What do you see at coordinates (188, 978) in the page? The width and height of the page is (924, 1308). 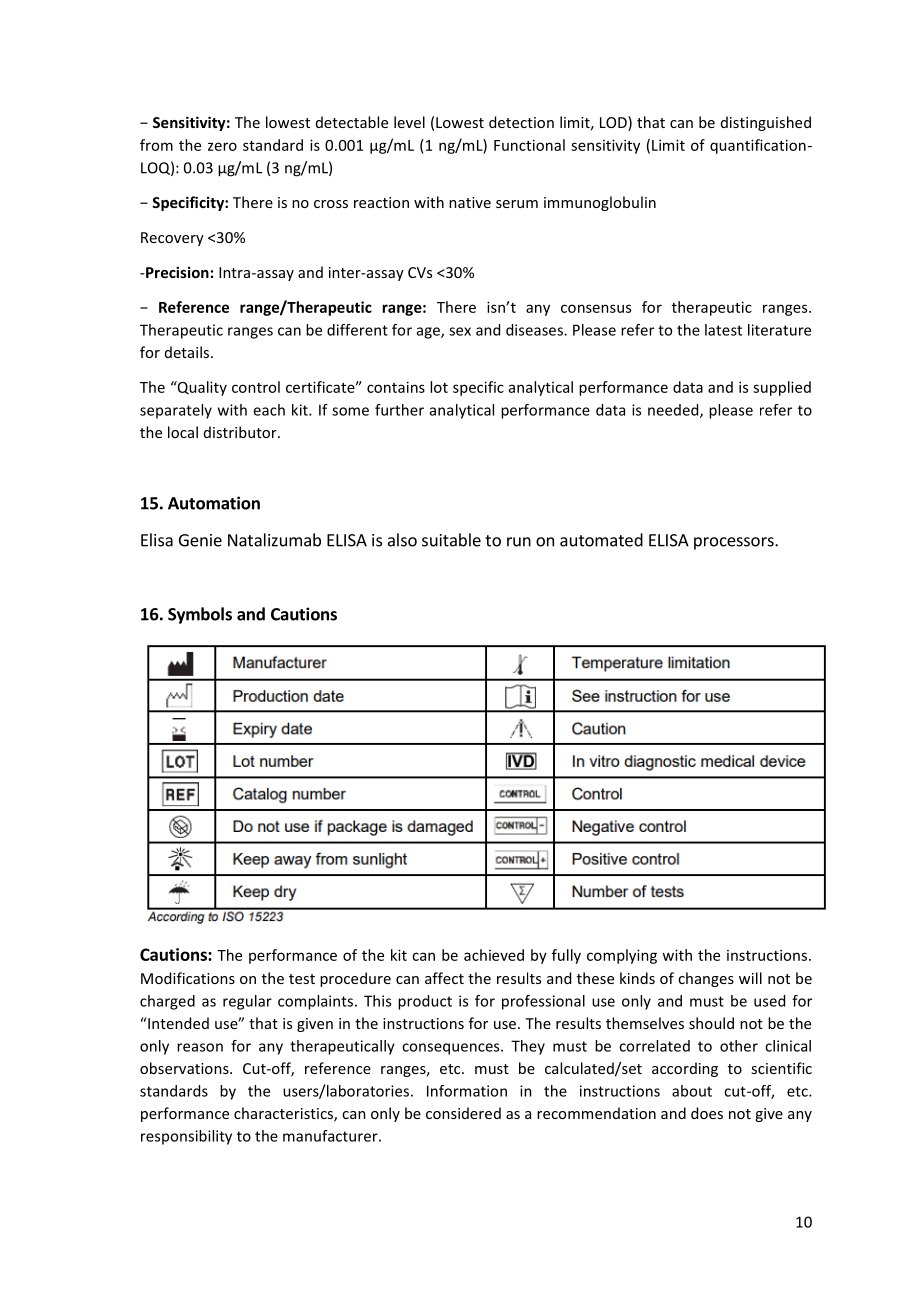 I see `Modifications` at bounding box center [188, 978].
